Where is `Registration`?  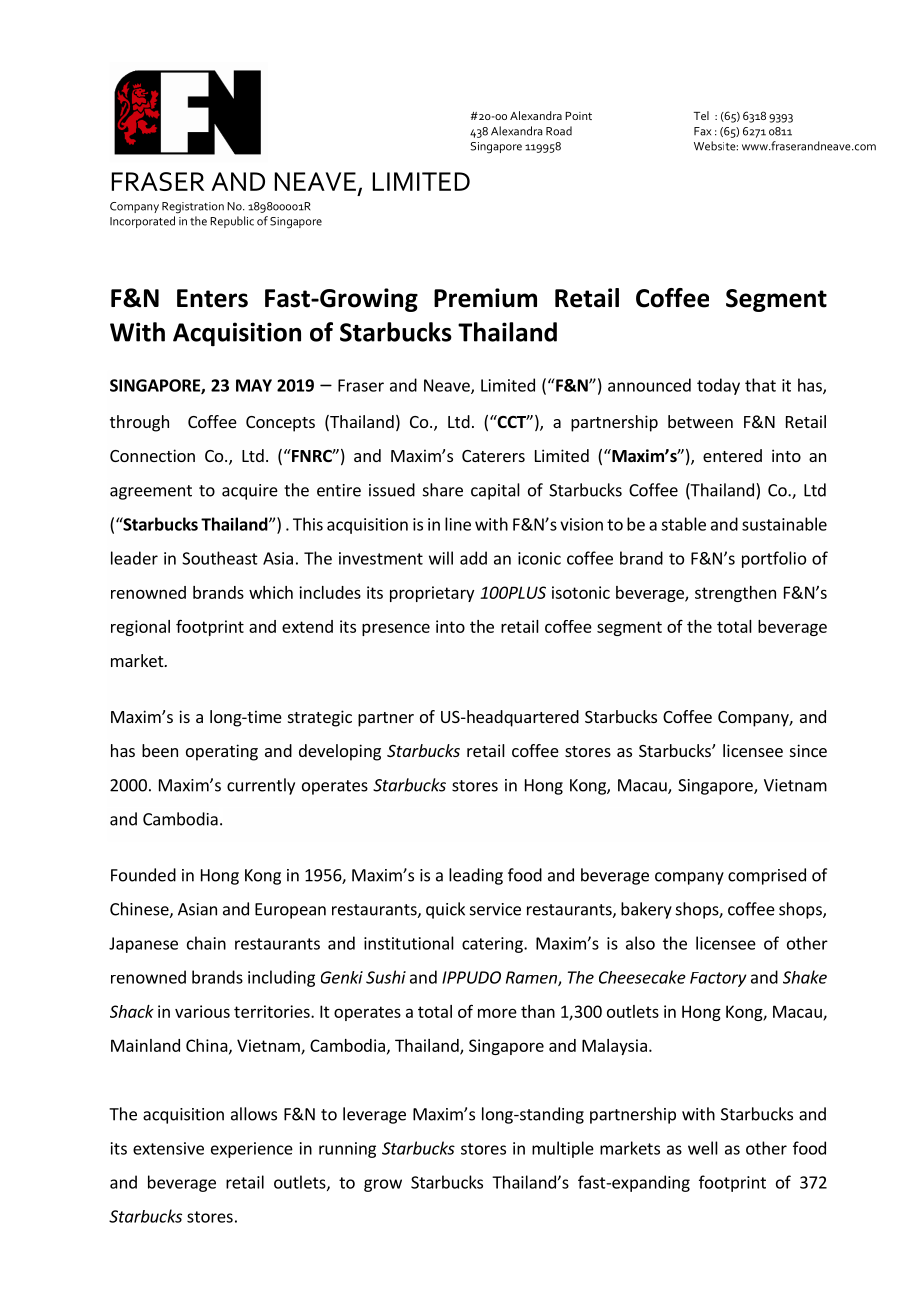
Registration is located at coordinates (193, 208).
